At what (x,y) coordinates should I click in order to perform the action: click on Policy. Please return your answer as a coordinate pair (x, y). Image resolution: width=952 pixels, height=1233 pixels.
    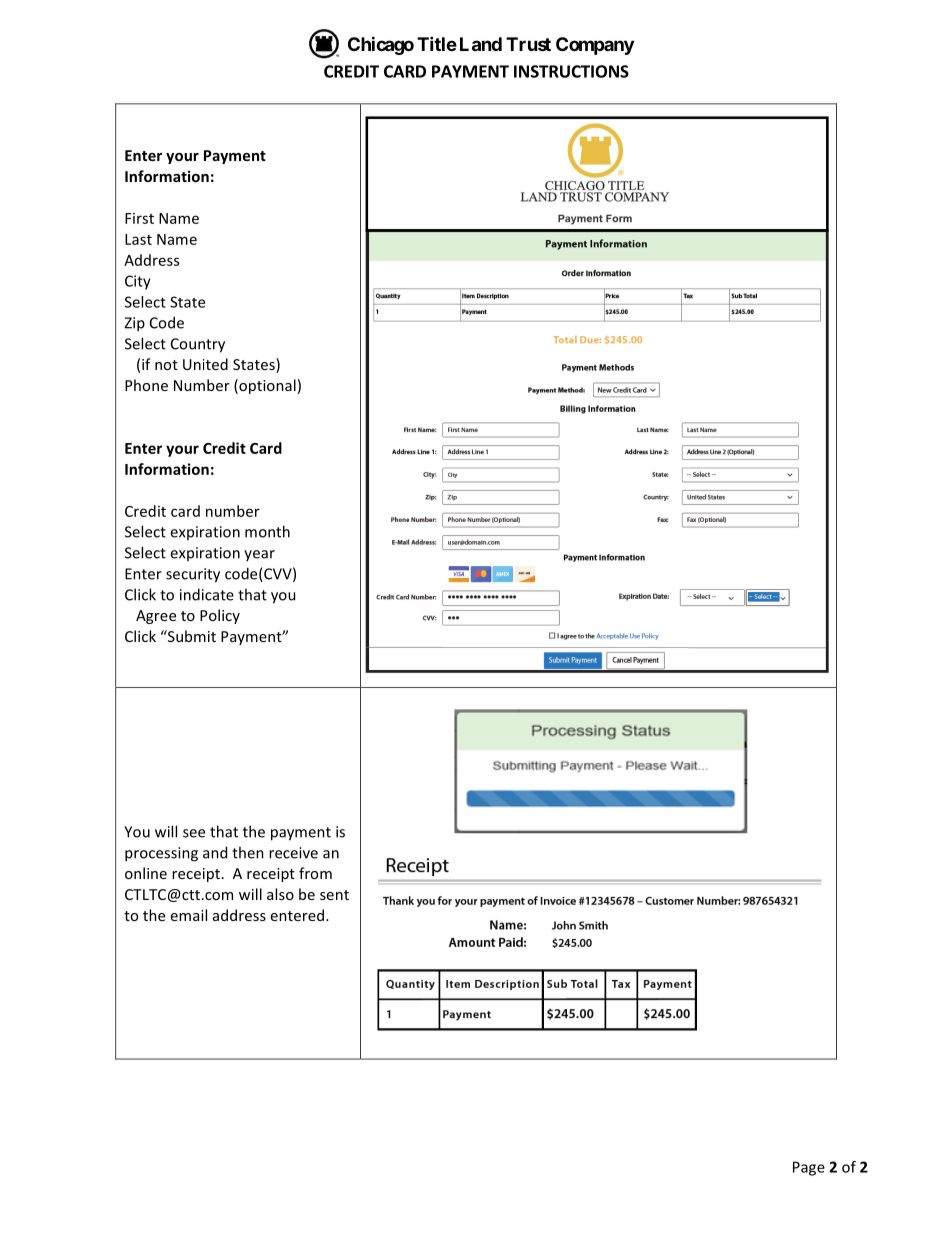
    Looking at the image, I should click on (220, 616).
